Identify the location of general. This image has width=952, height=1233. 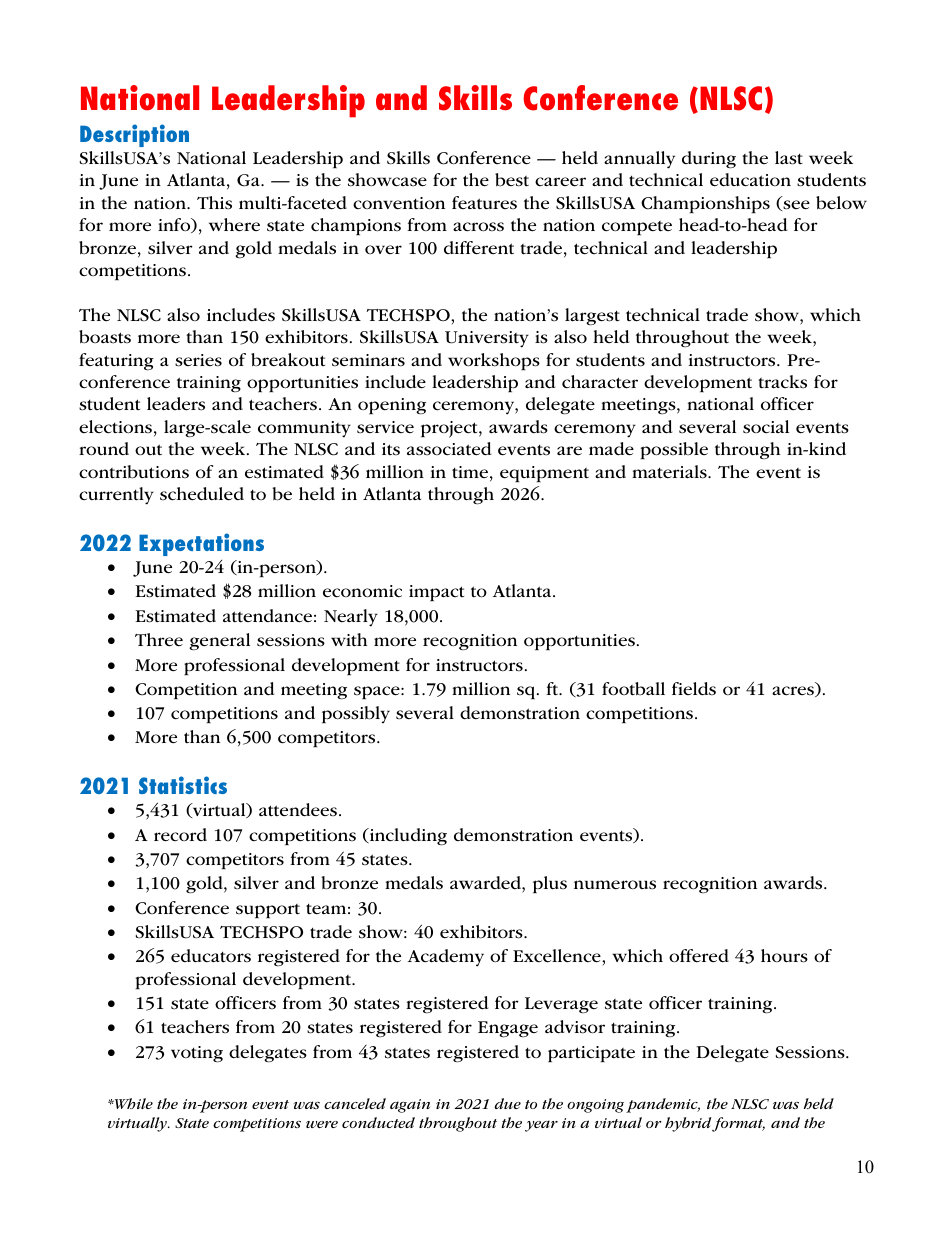
(219, 642).
